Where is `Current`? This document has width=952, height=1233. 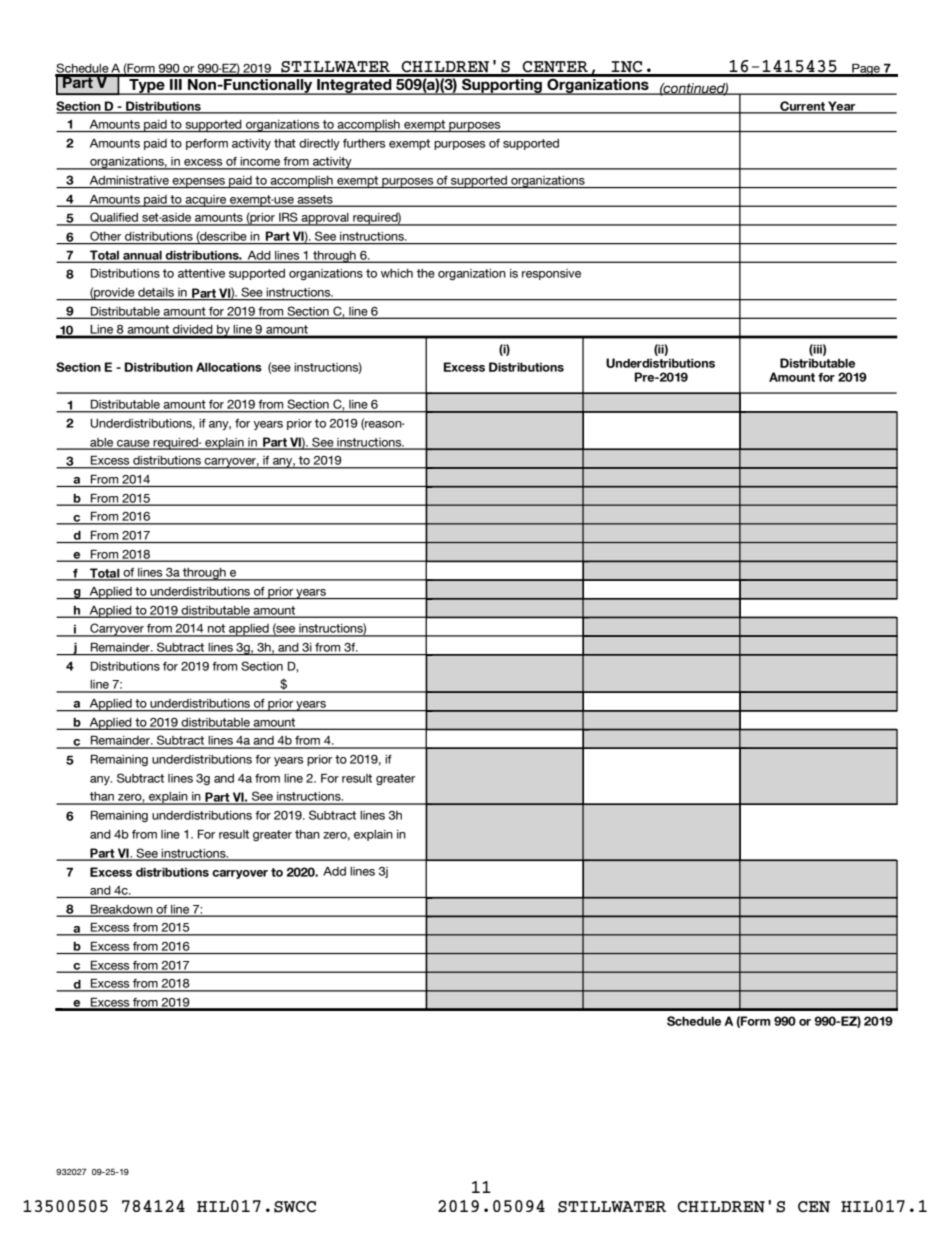 Current is located at coordinates (802, 107).
